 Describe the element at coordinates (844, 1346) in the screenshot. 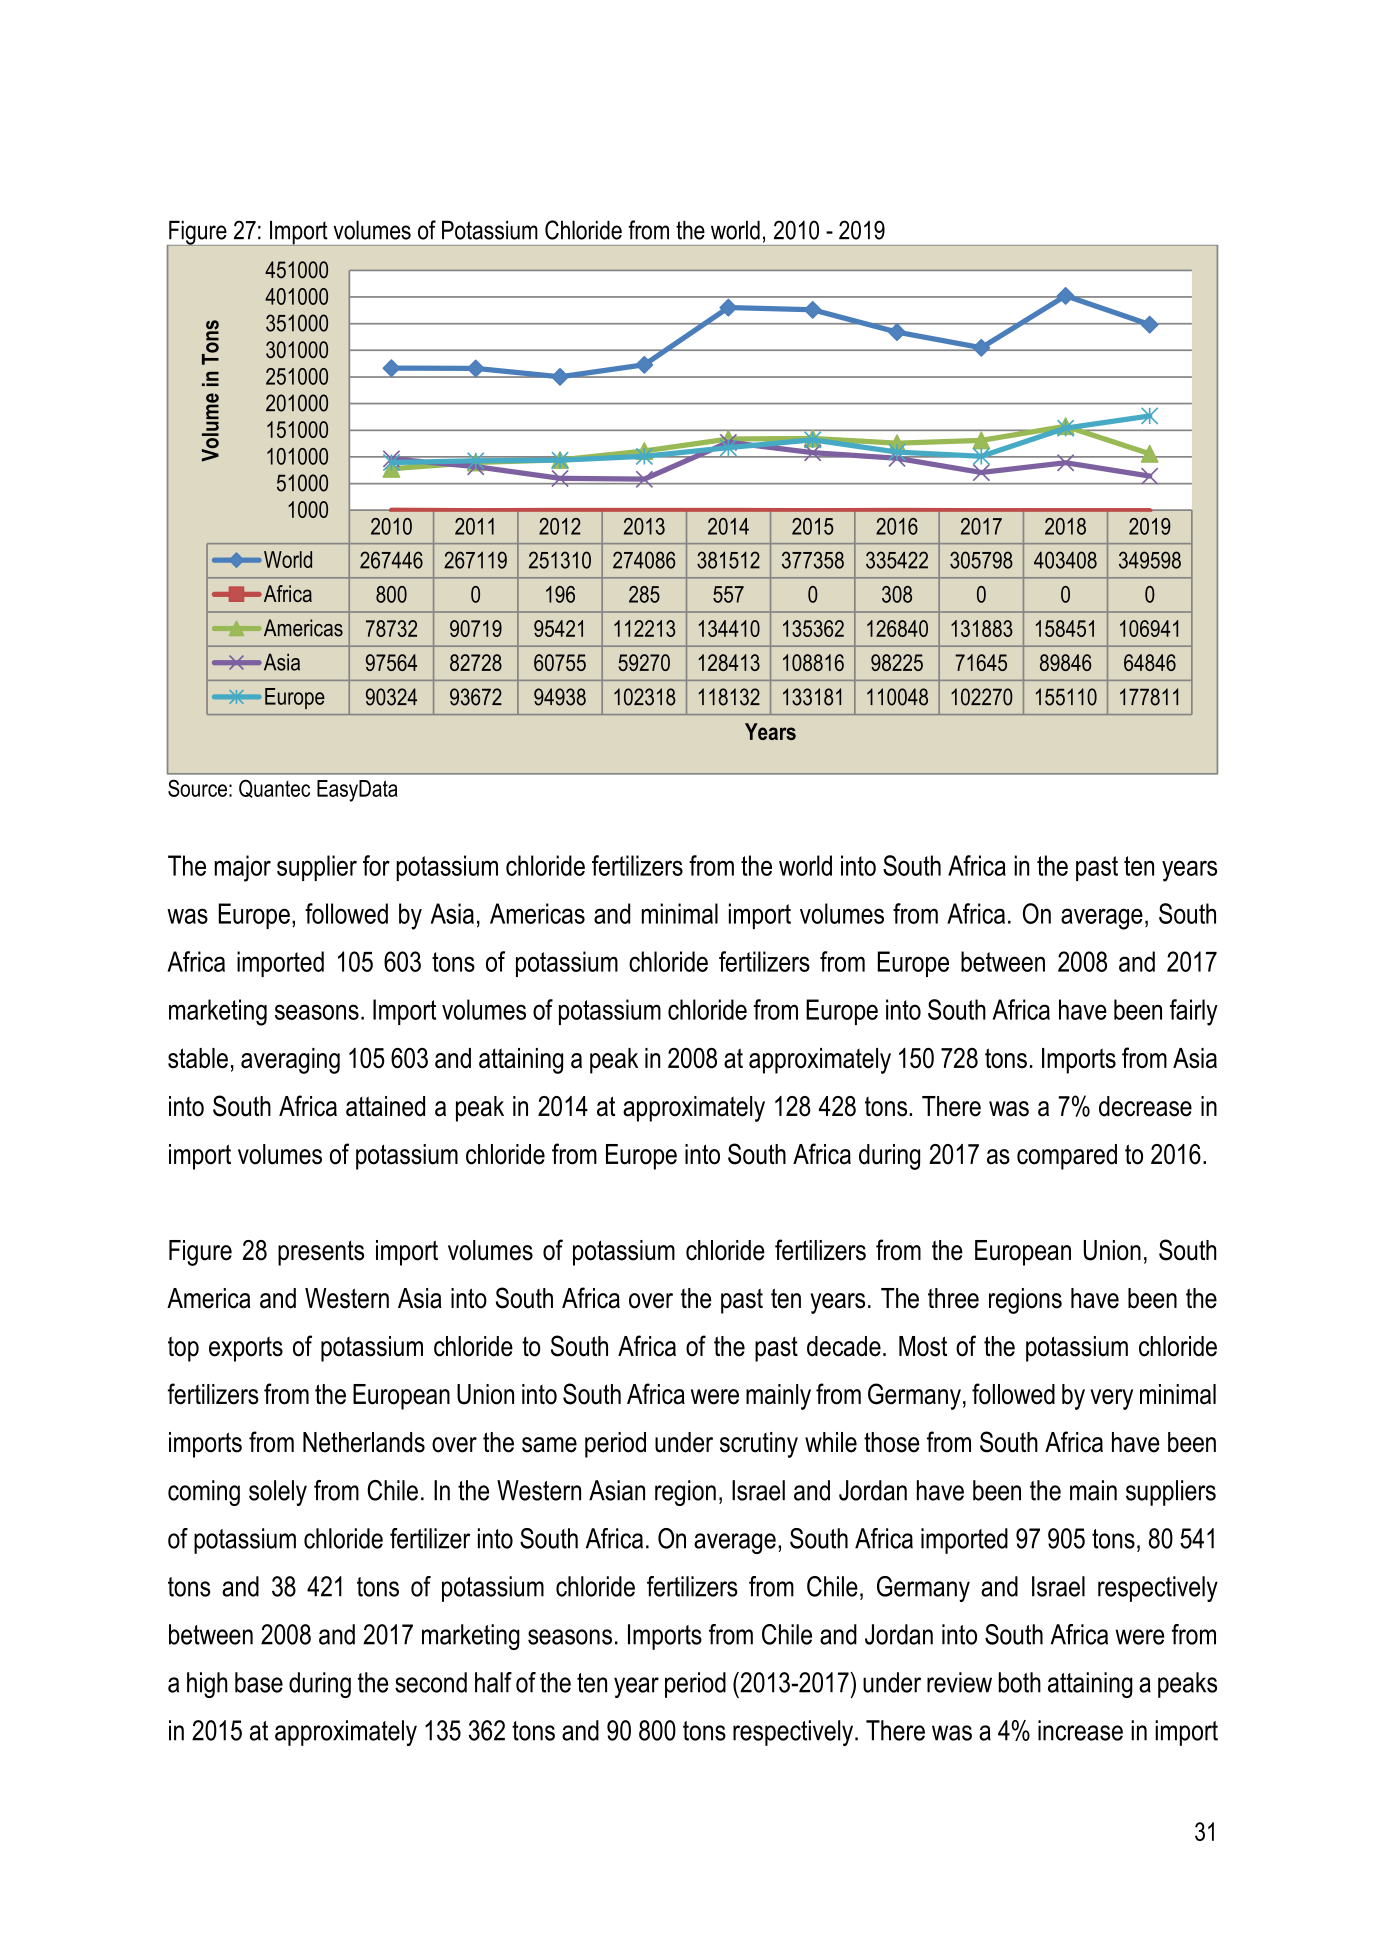

I see `decade` at that location.
